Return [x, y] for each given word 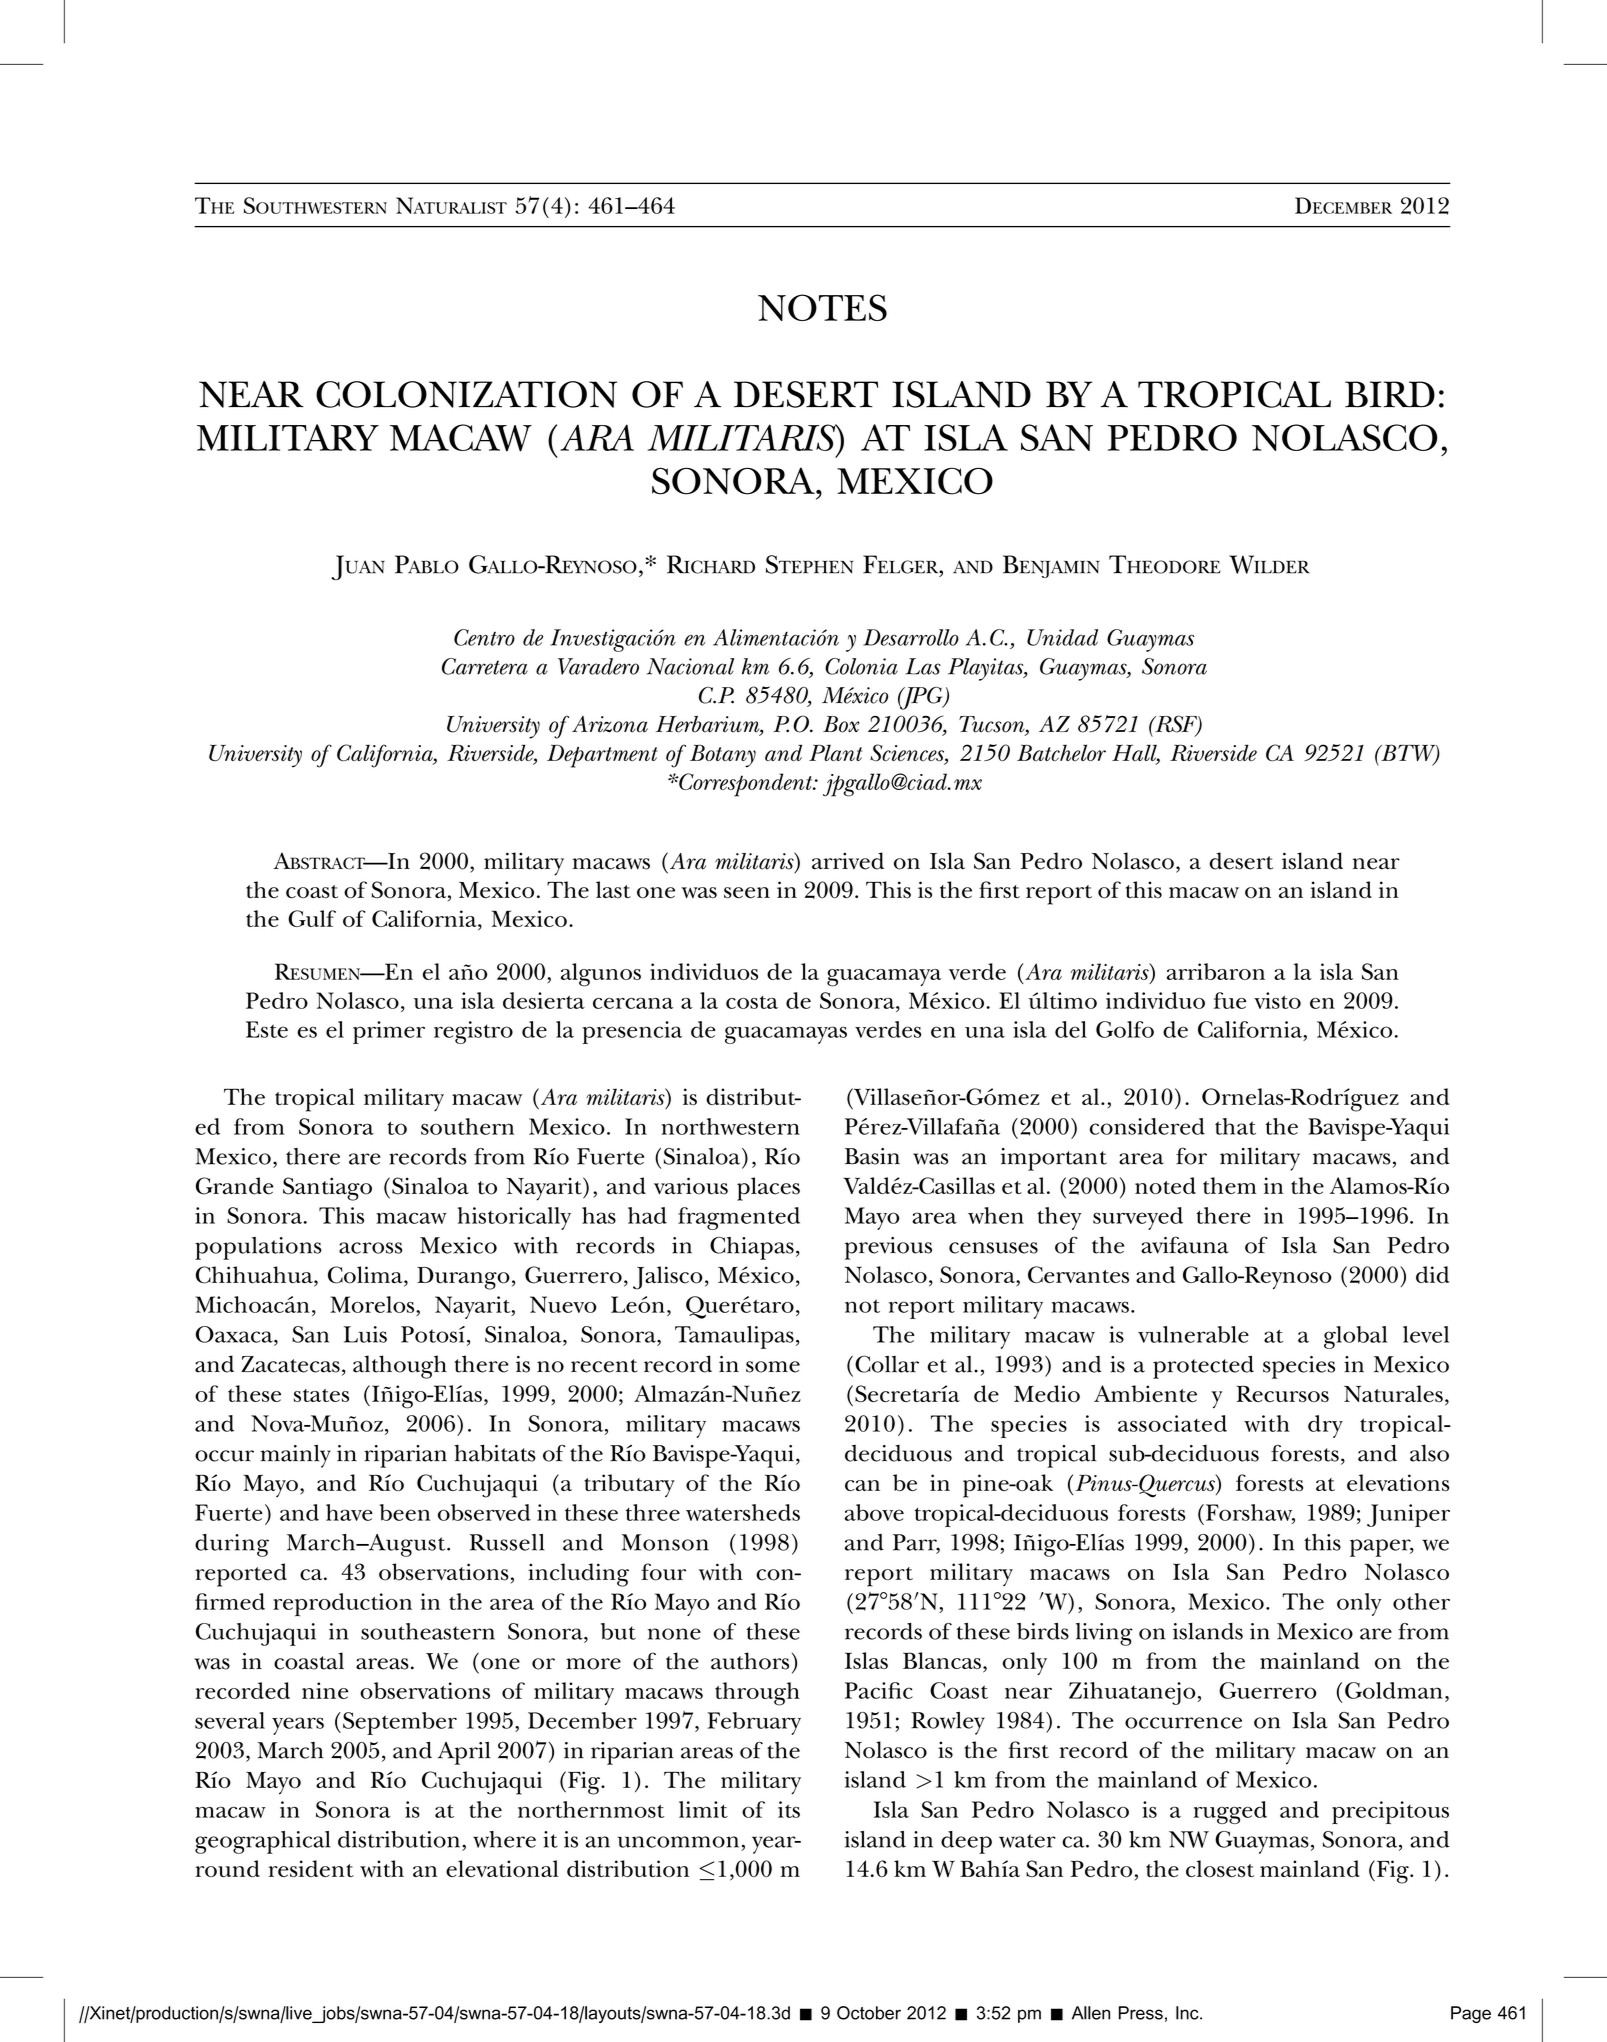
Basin [872, 1156]
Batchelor [1061, 752]
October [869, 2013]
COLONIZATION [466, 394]
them [1230, 1185]
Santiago [327, 1189]
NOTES [822, 307]
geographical [262, 1842]
